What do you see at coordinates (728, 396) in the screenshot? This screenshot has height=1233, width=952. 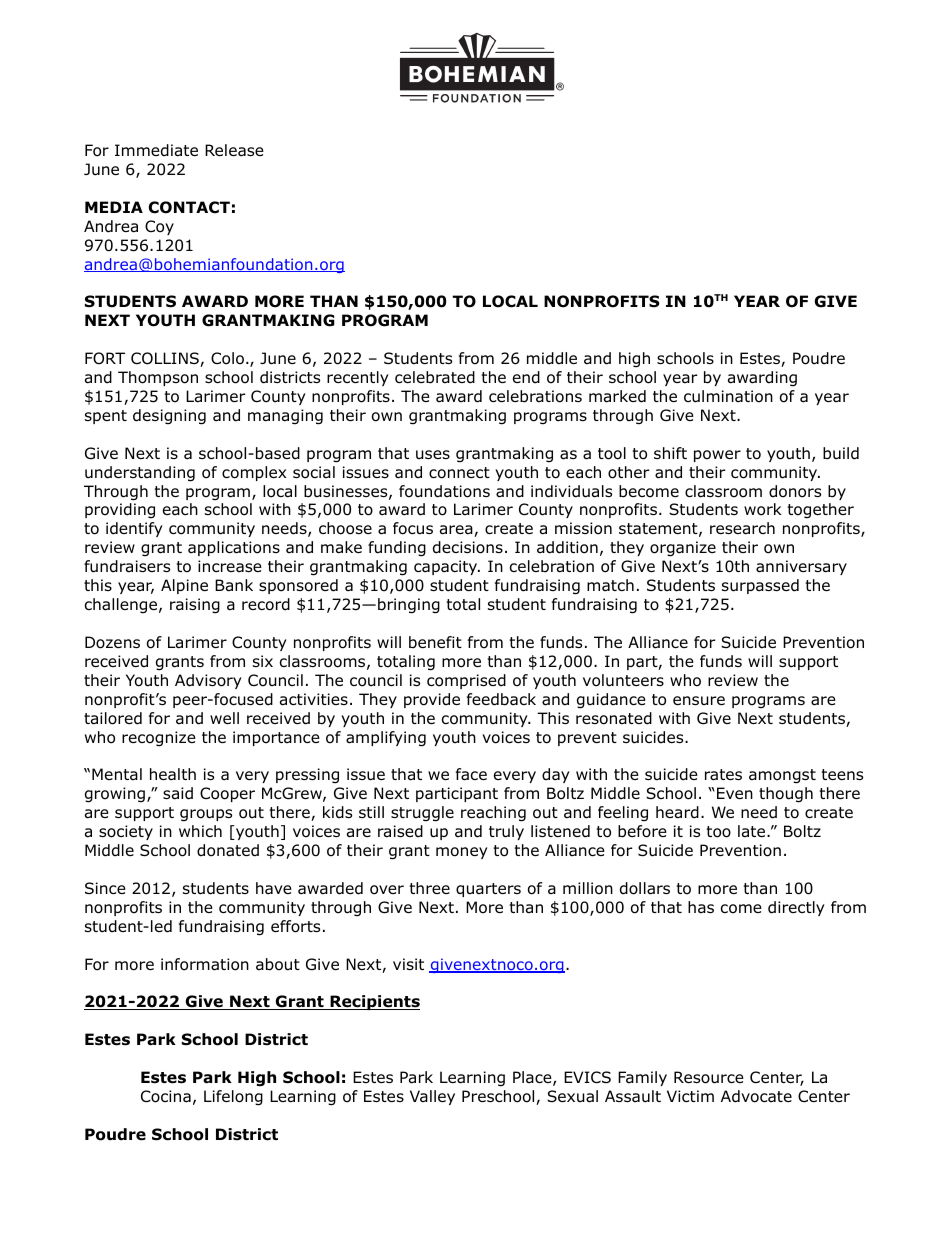 I see `culmination` at bounding box center [728, 396].
